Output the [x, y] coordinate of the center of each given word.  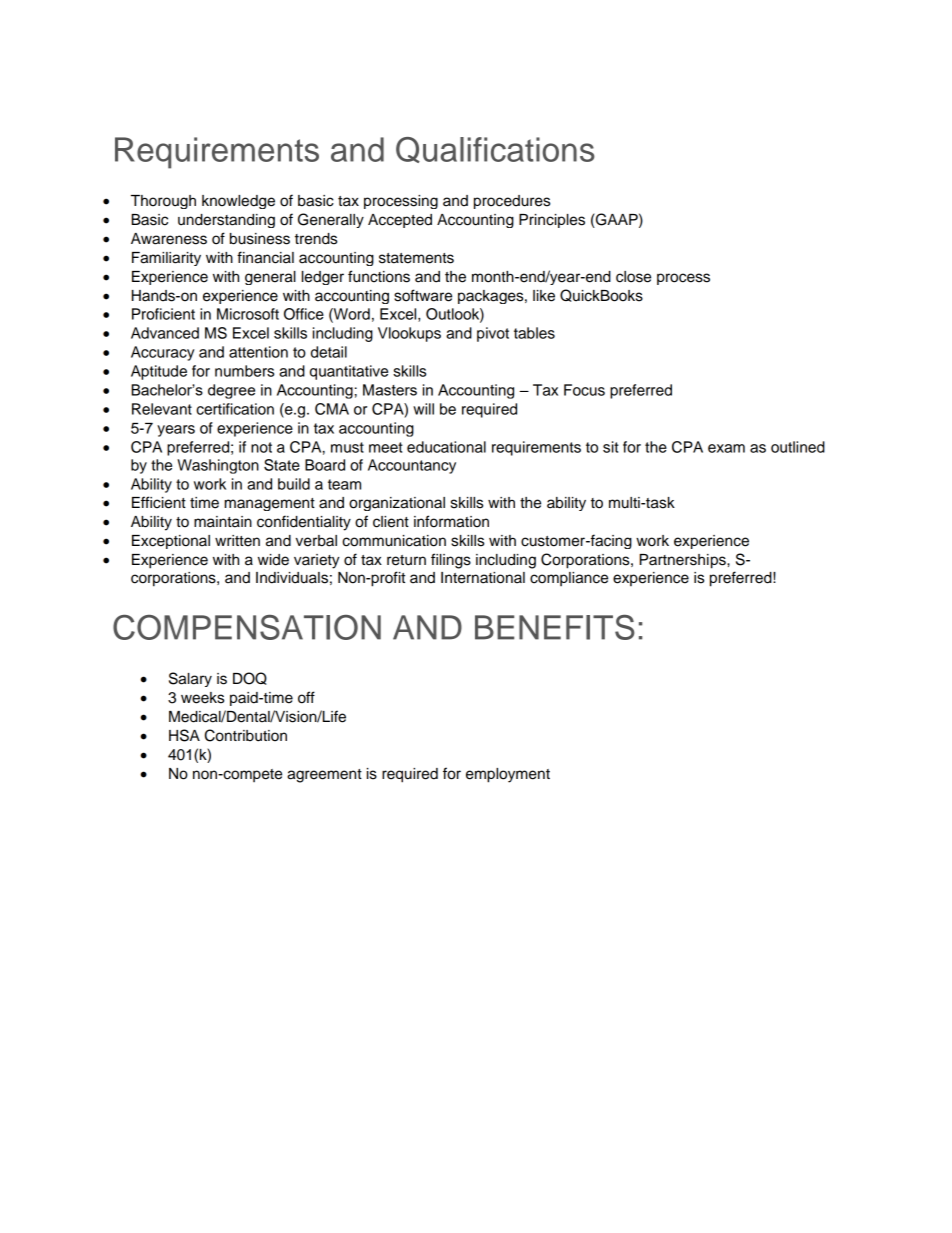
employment [508, 775]
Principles [552, 221]
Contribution [246, 735]
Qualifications [495, 150]
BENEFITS [555, 627]
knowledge [238, 202]
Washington [218, 466]
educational [446, 447]
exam [726, 448]
